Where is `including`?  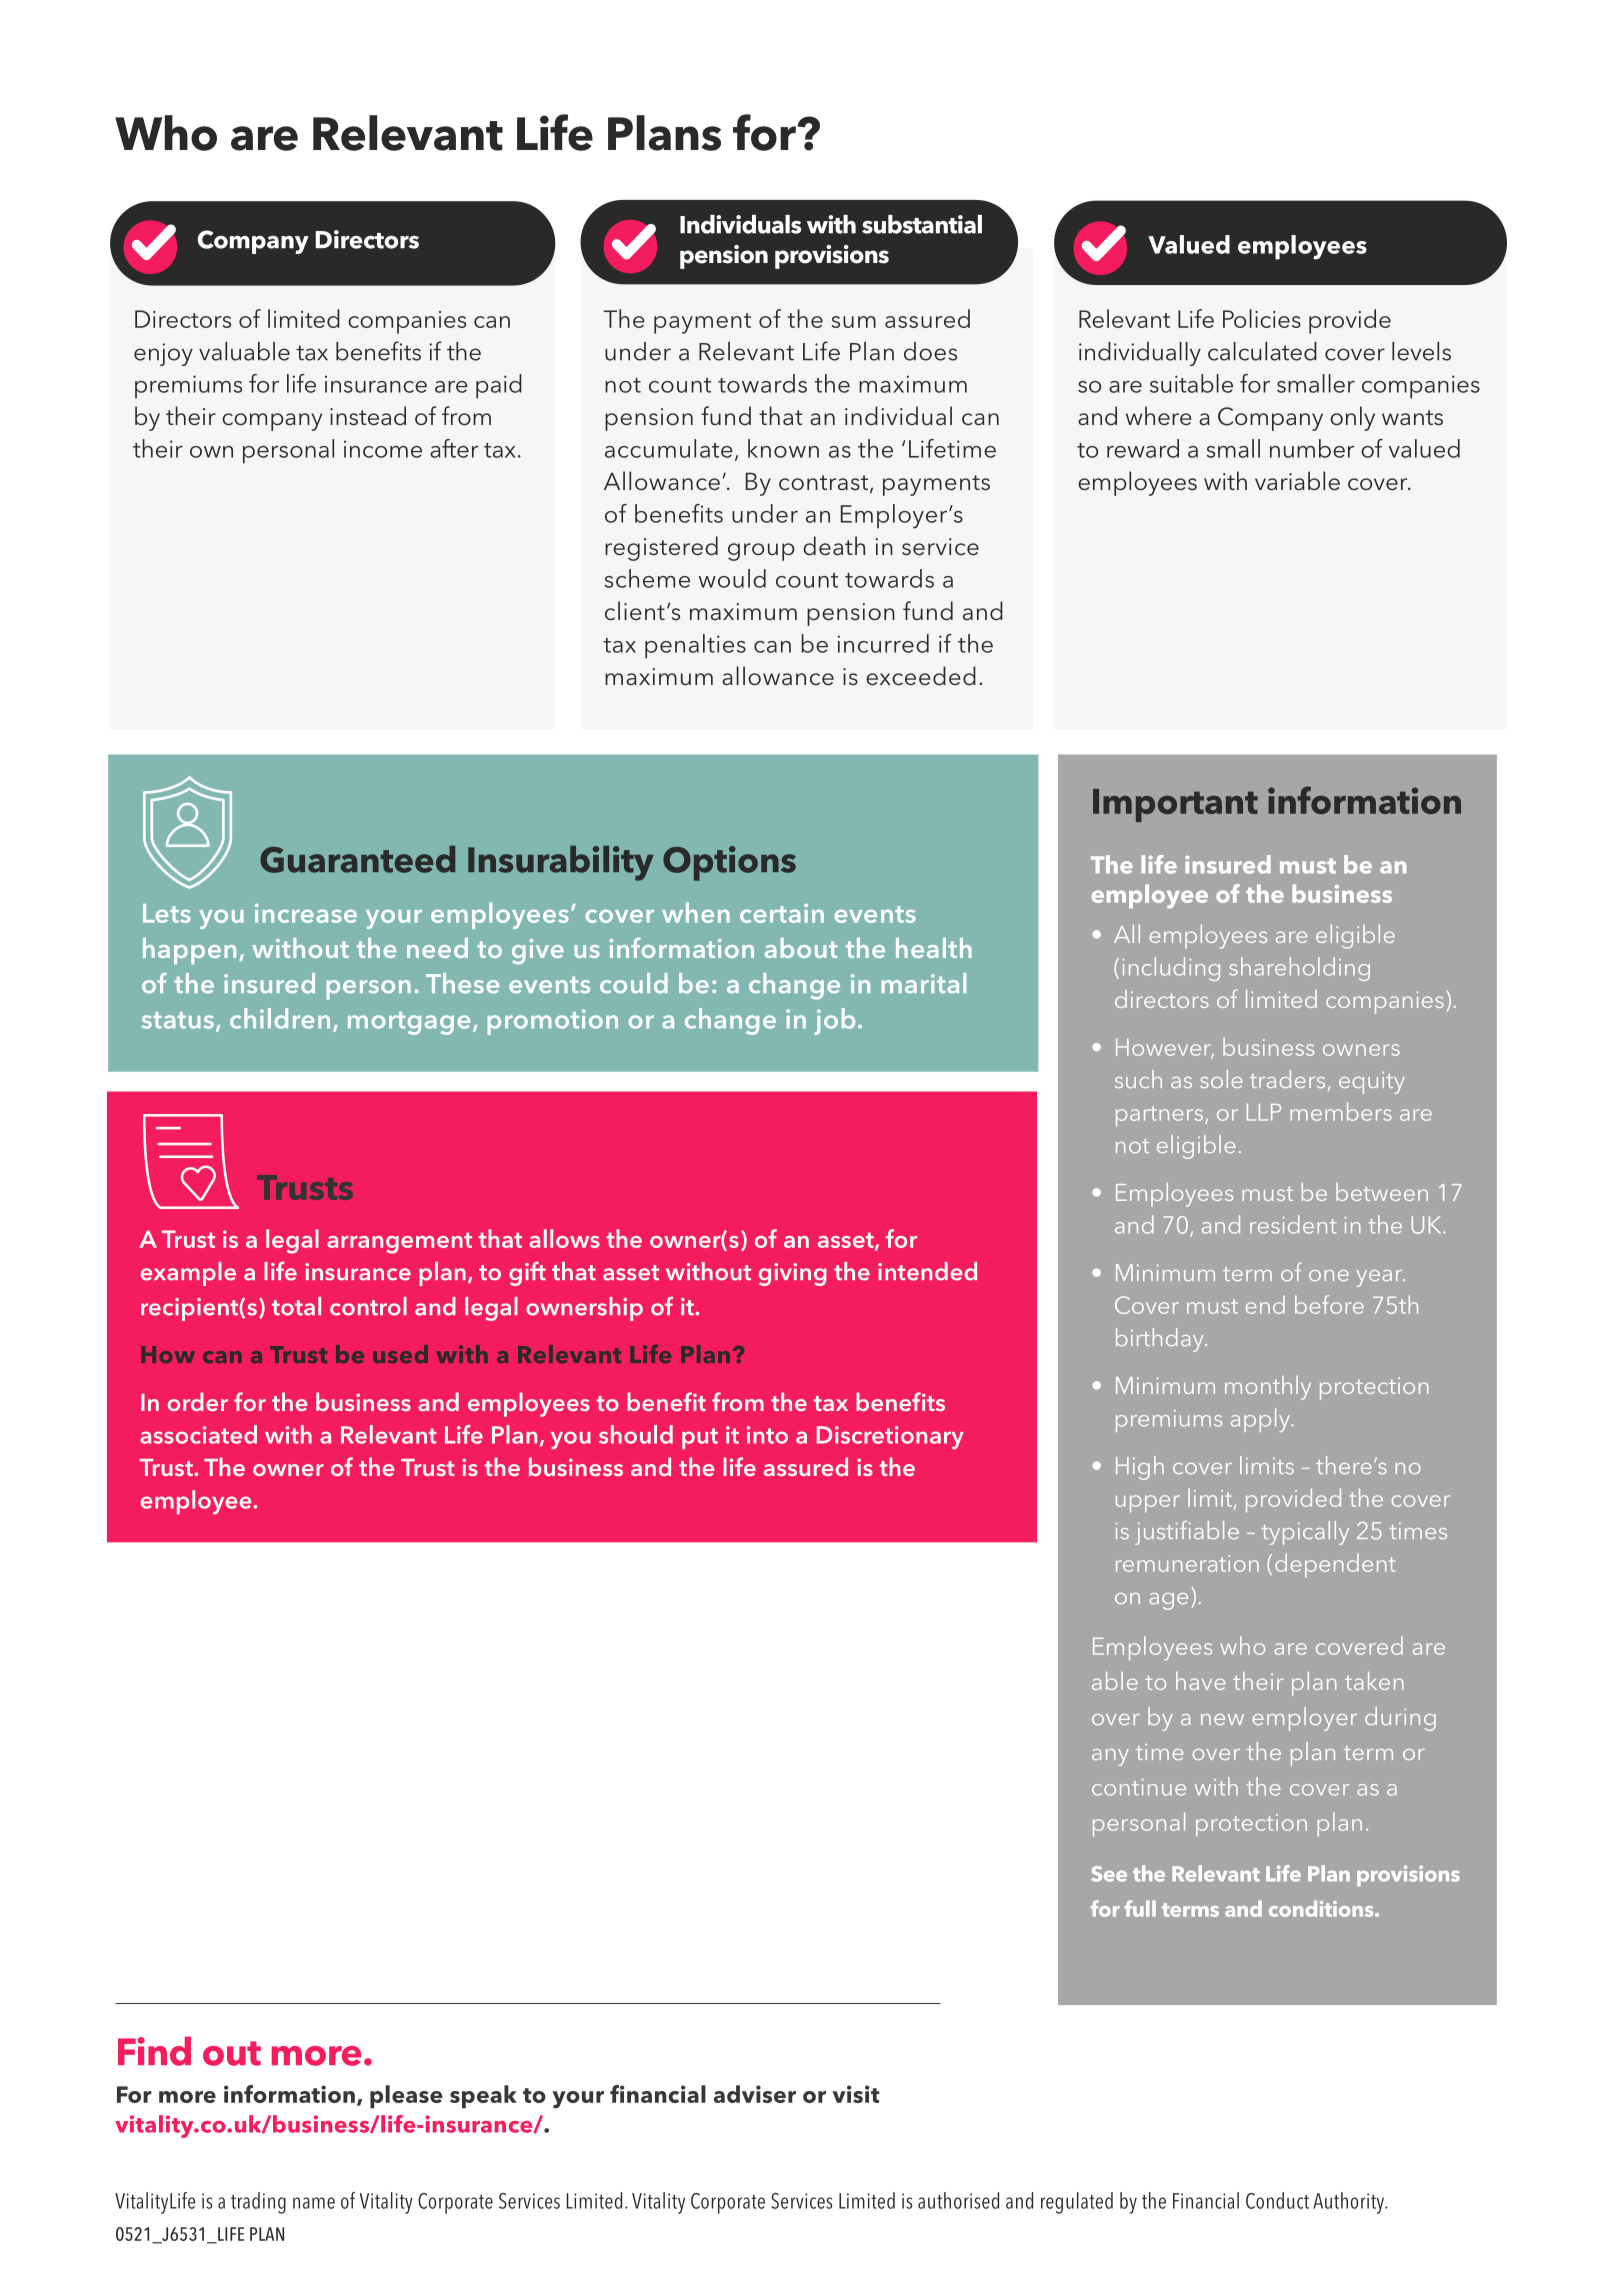
including is located at coordinates (1171, 969).
